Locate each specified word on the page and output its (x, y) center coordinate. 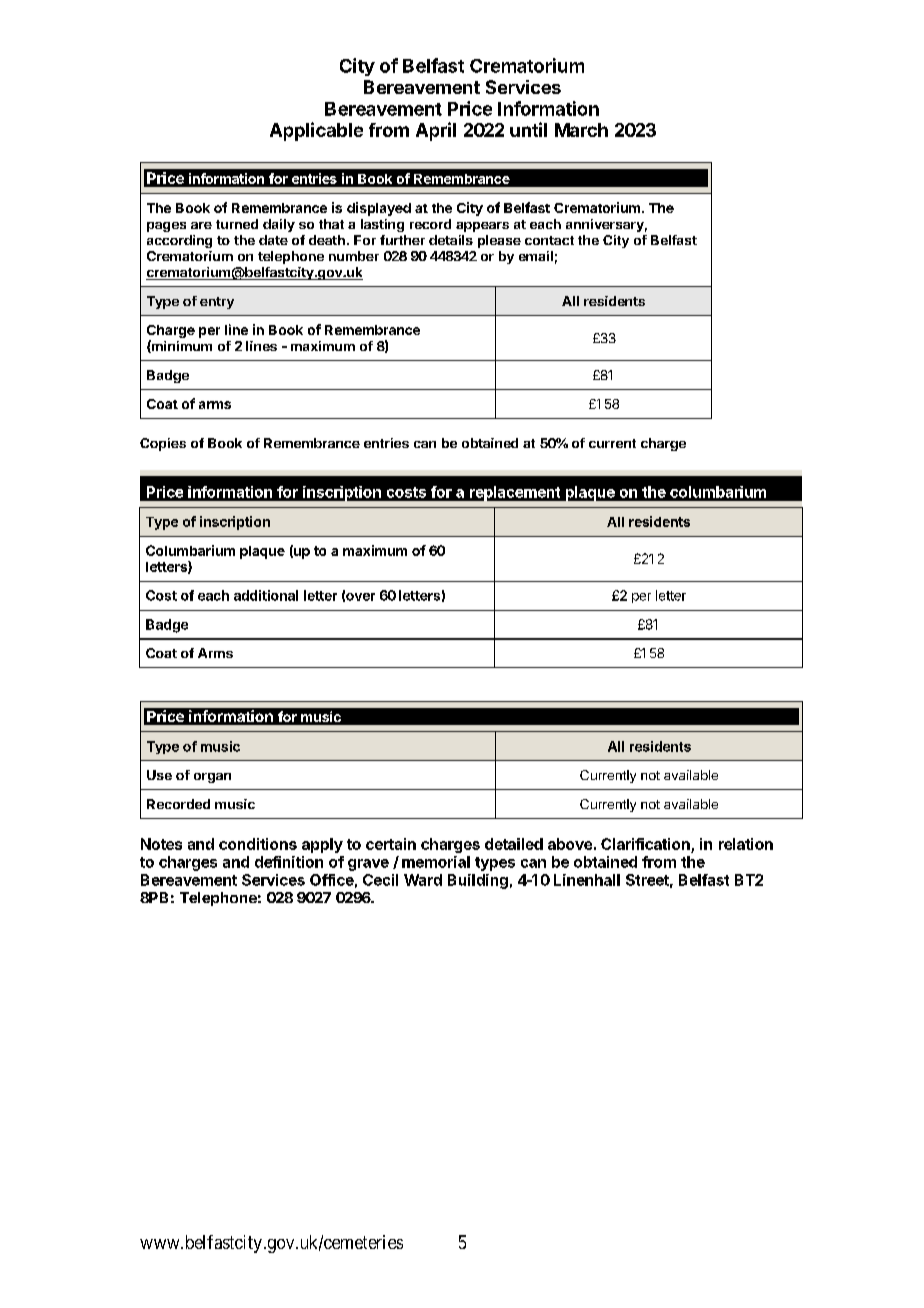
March (581, 130)
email (536, 256)
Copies (163, 444)
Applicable (316, 131)
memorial (436, 862)
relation (746, 844)
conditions (258, 844)
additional (266, 595)
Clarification (646, 845)
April (436, 131)
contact (549, 240)
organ (212, 778)
